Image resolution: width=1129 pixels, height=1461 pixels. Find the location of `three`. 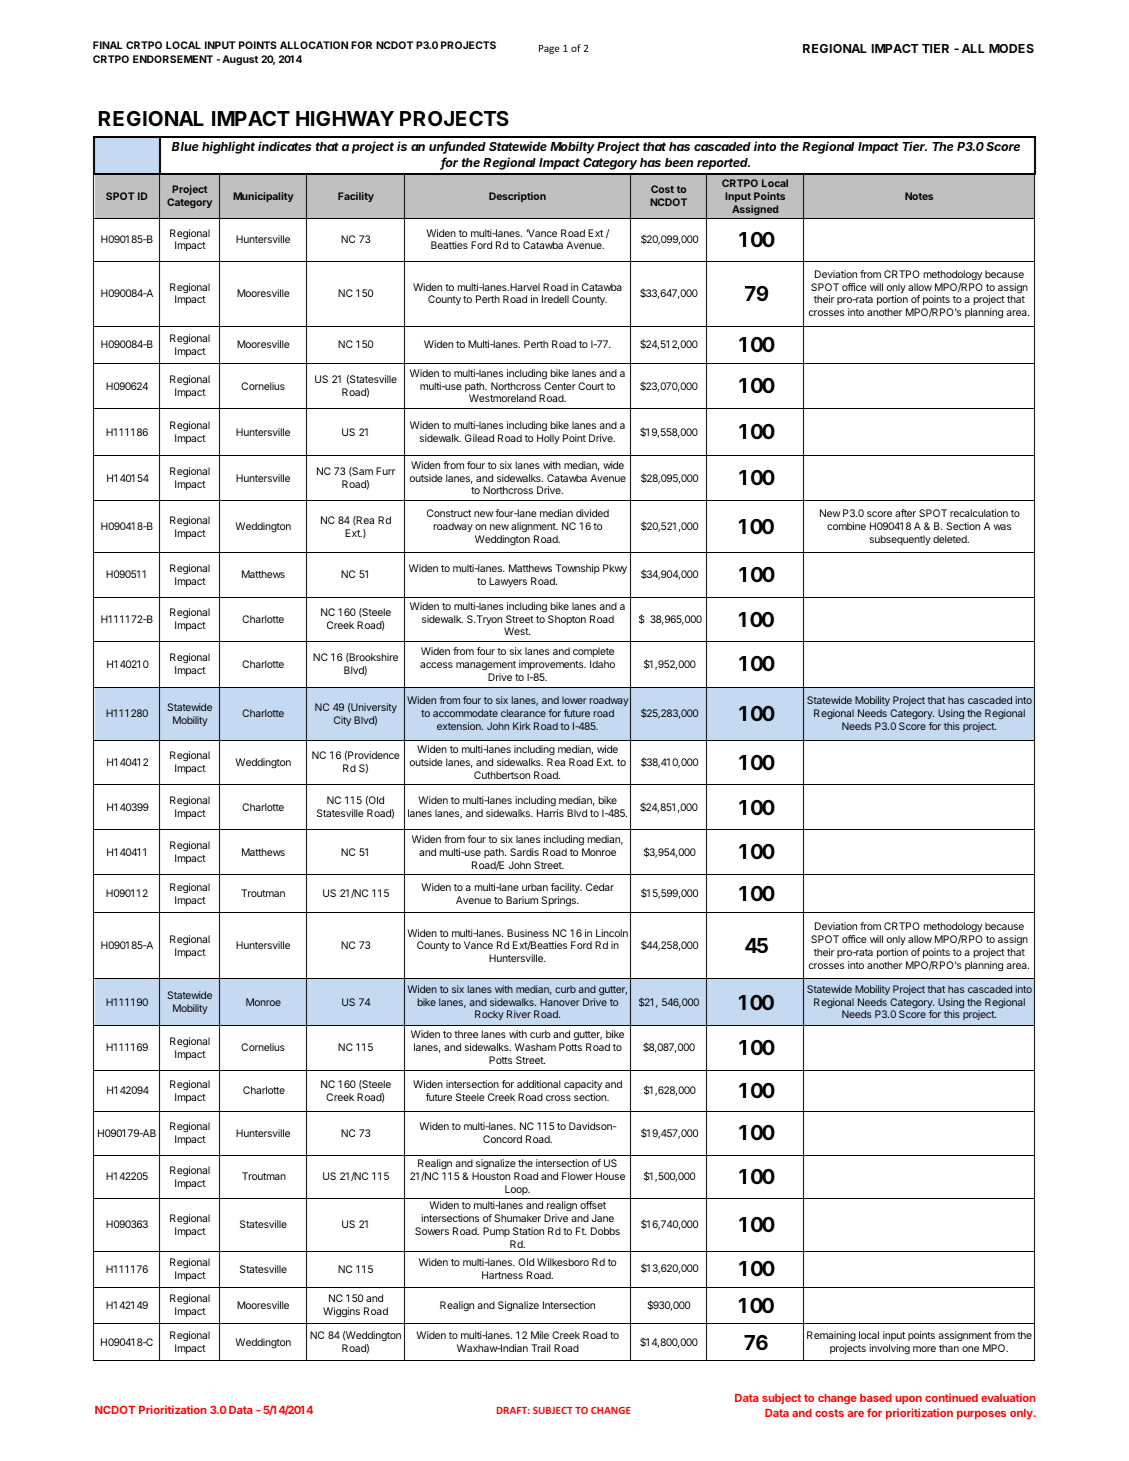

three is located at coordinates (466, 1034).
